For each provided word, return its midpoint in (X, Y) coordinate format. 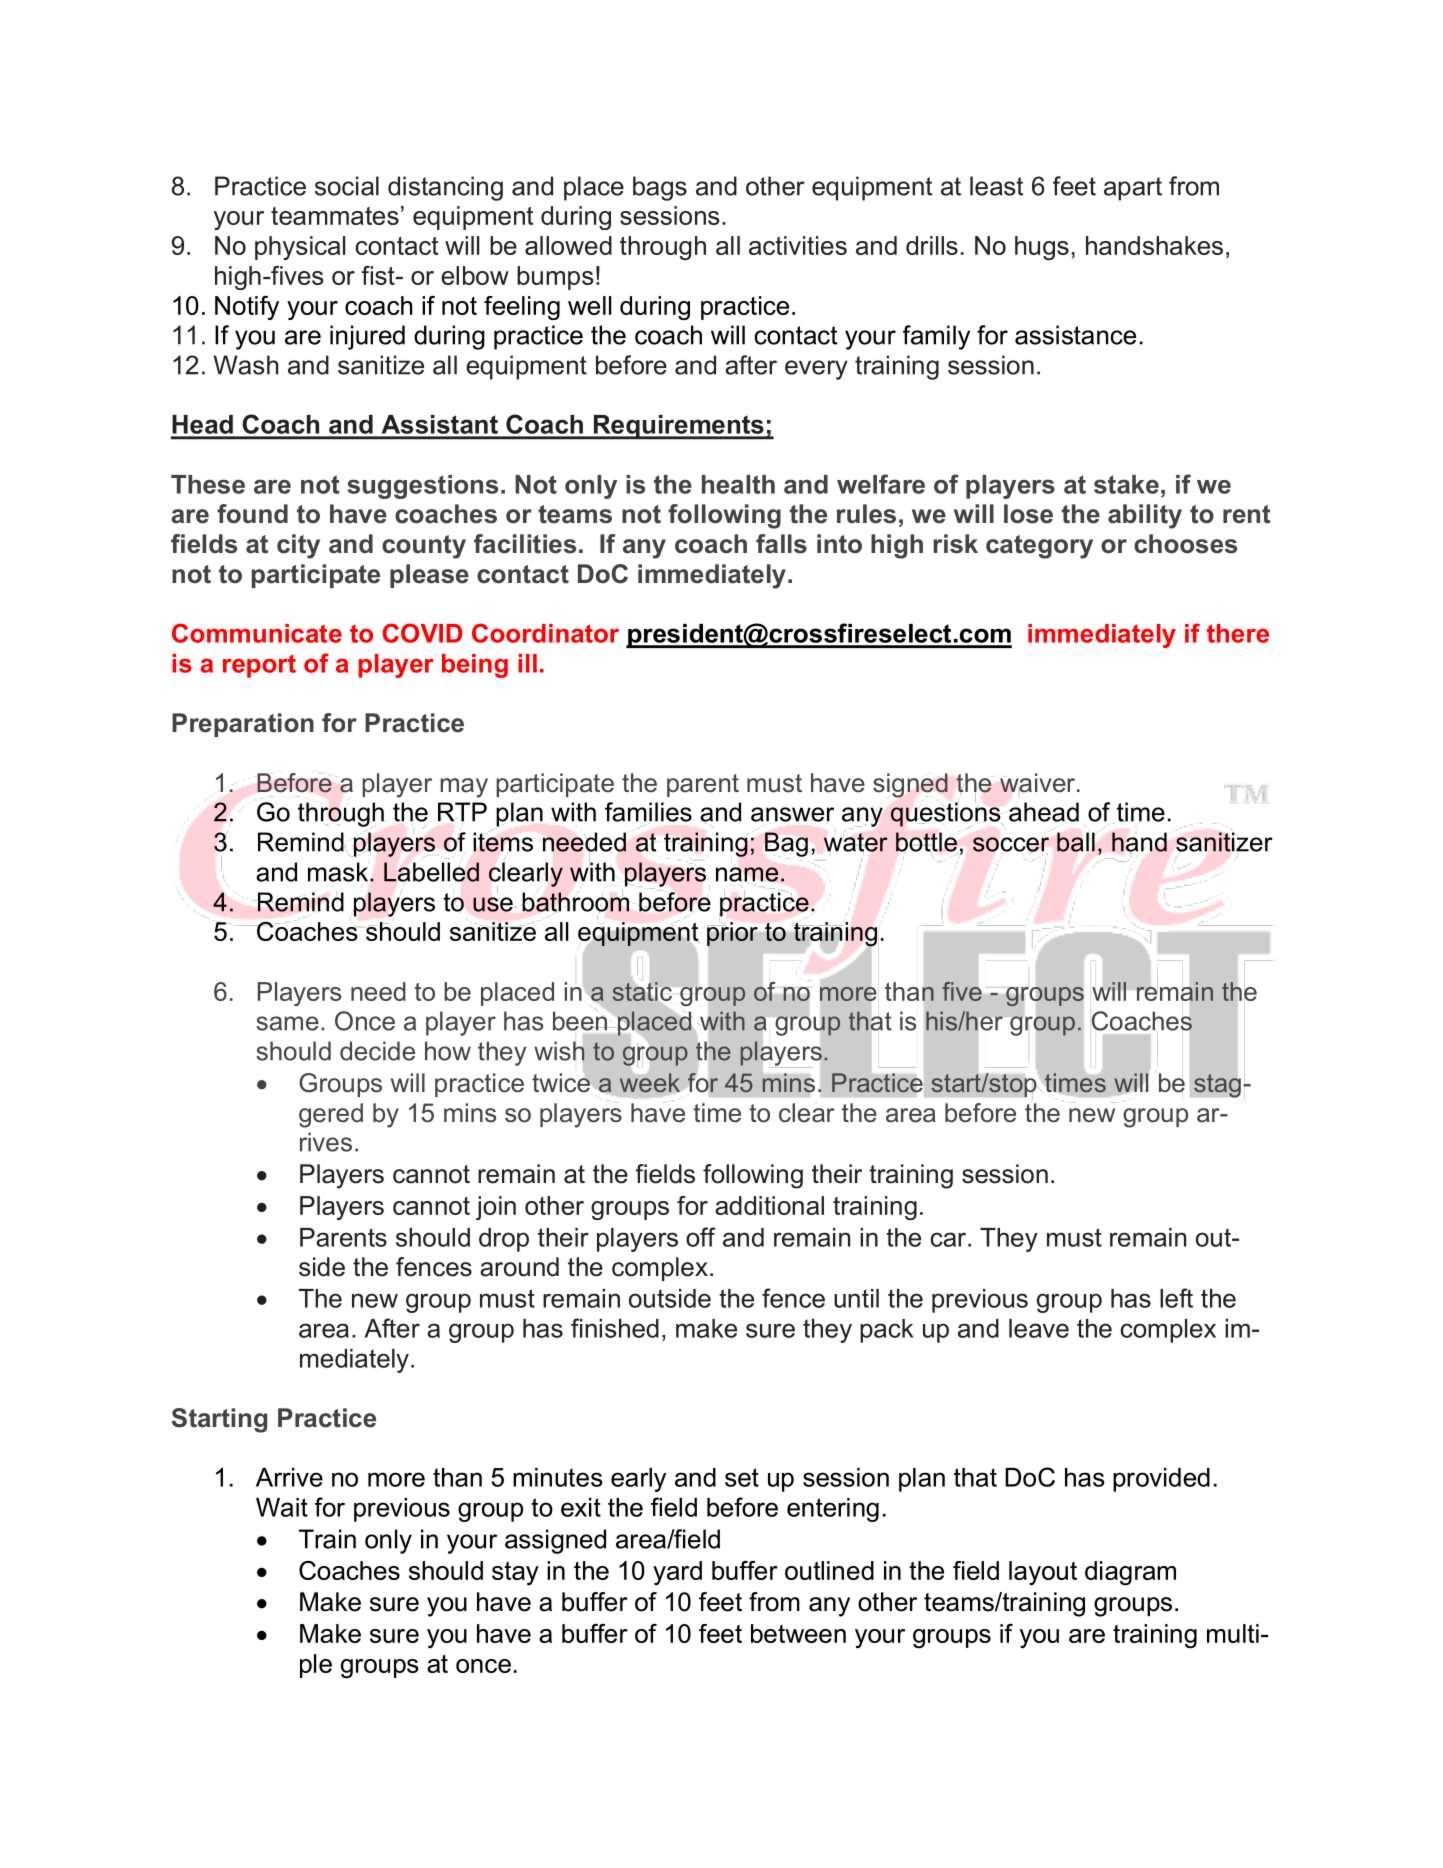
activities (798, 245)
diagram (1130, 1573)
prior (732, 934)
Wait (282, 1507)
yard (677, 1573)
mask (339, 872)
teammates (335, 216)
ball (1076, 842)
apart (1133, 189)
